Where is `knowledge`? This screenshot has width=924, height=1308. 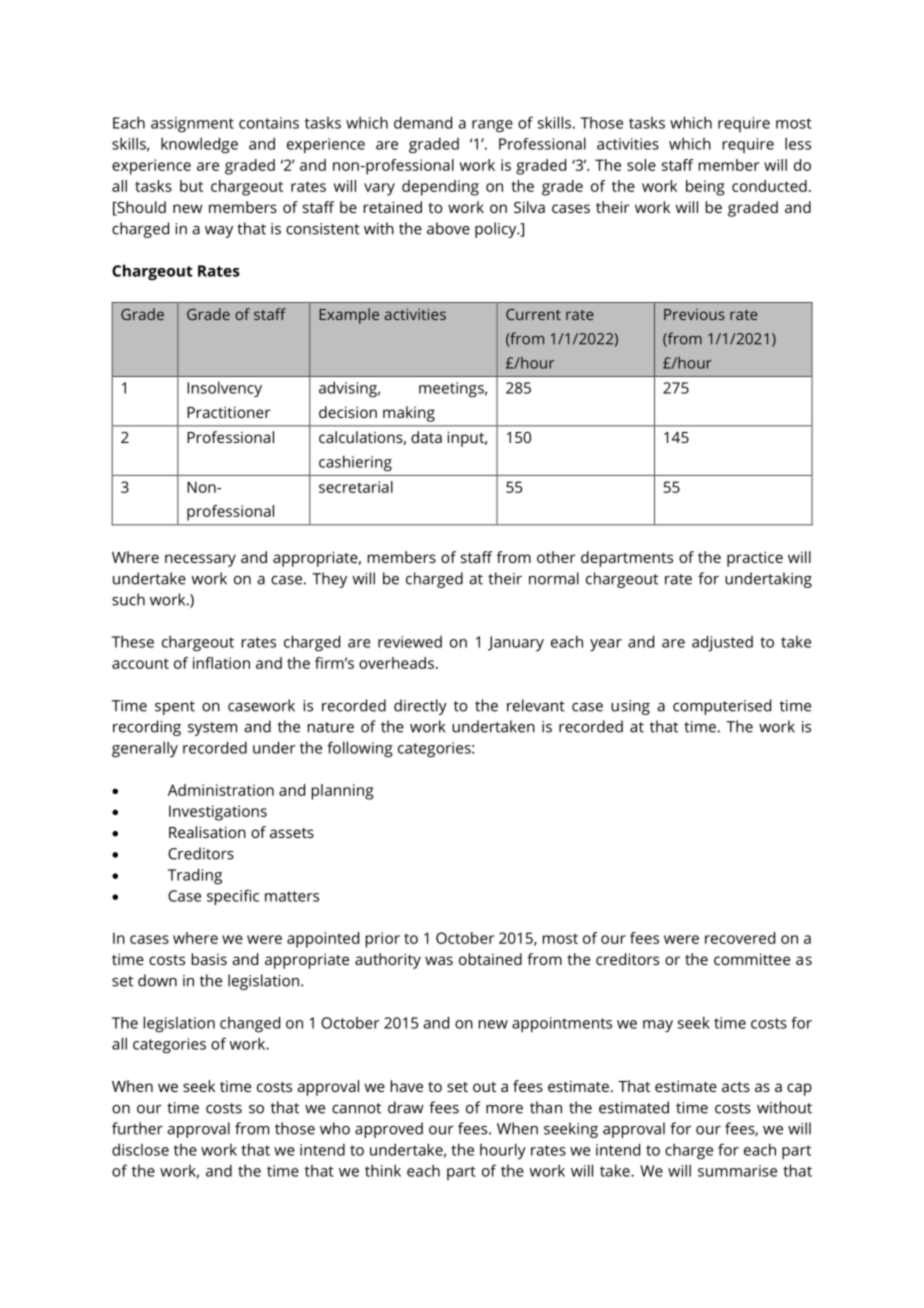
knowledge is located at coordinates (199, 145).
